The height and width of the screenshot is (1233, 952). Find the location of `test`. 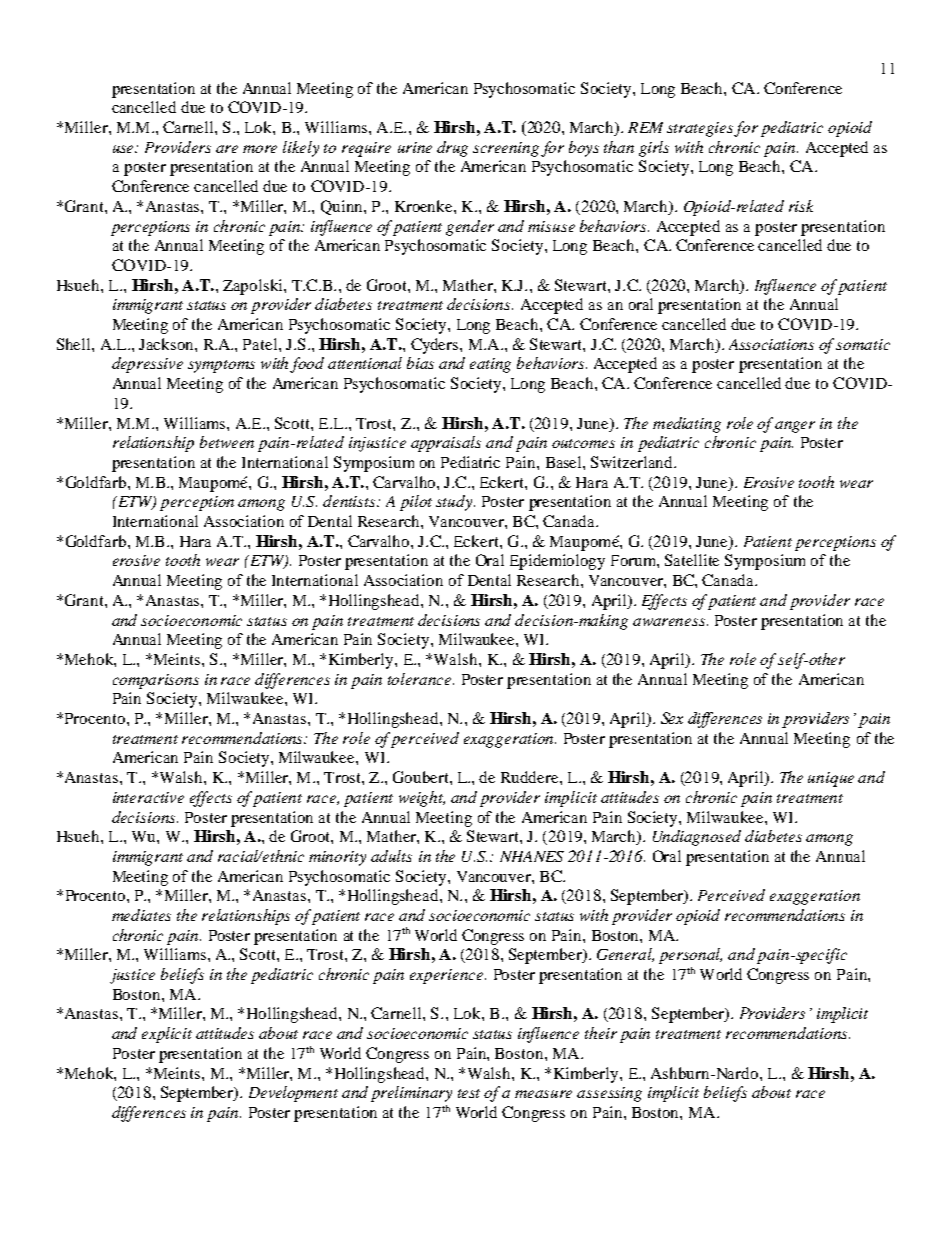

test is located at coordinates (469, 1093).
